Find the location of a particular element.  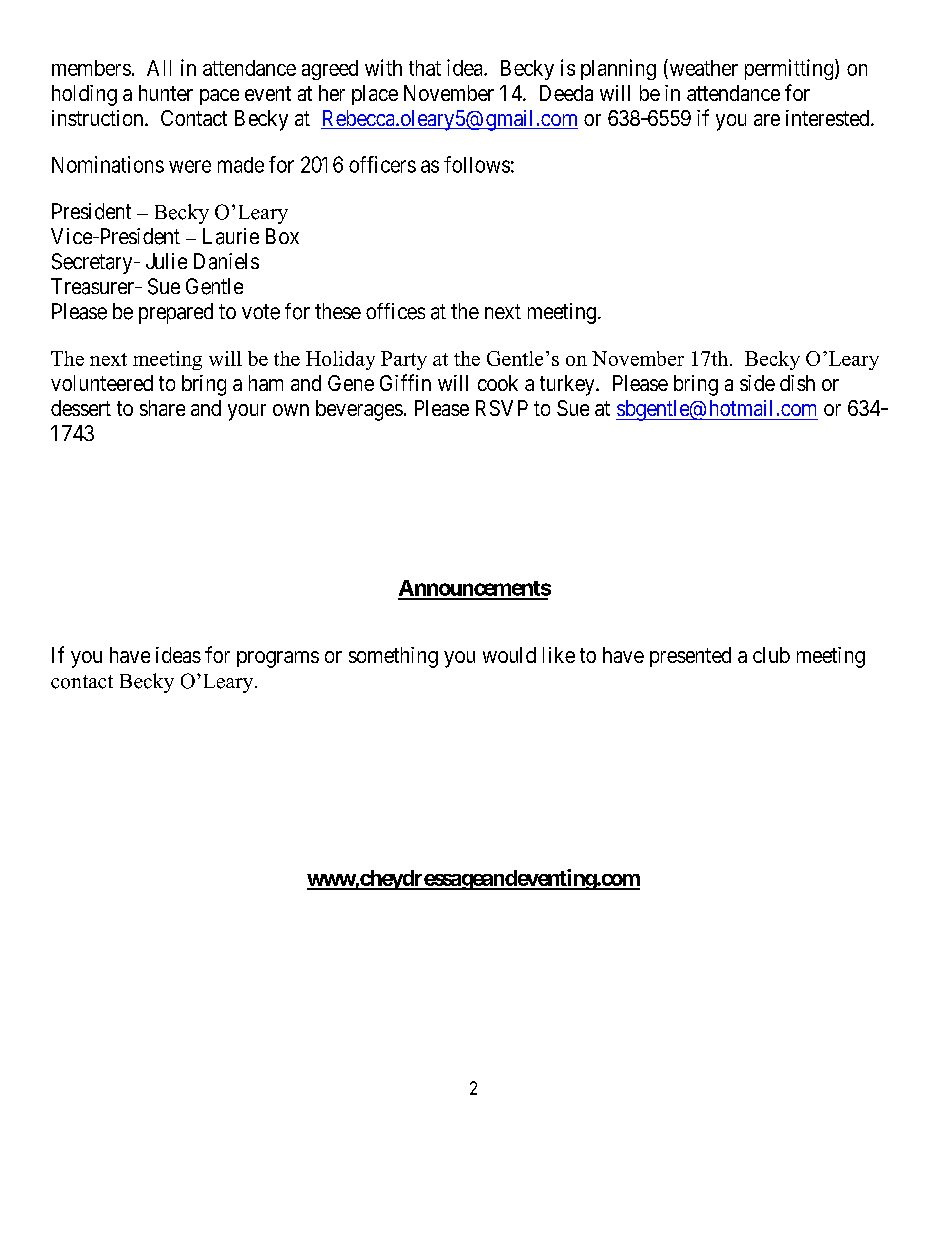

hunter is located at coordinates (166, 93).
